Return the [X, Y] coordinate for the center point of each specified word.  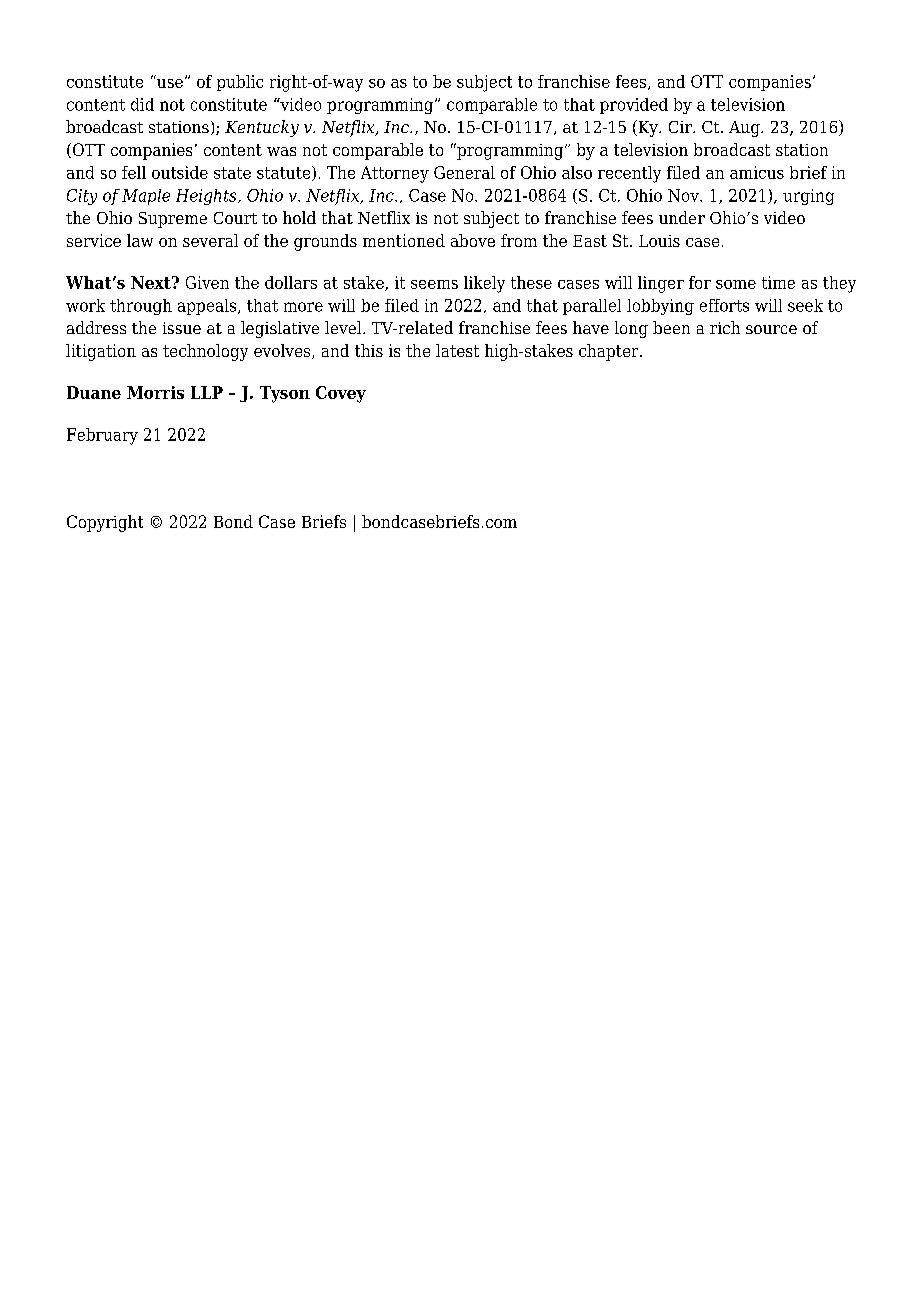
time [778, 282]
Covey [341, 394]
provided [634, 106]
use [170, 83]
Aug [745, 129]
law [140, 240]
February [102, 436]
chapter [610, 352]
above [473, 240]
